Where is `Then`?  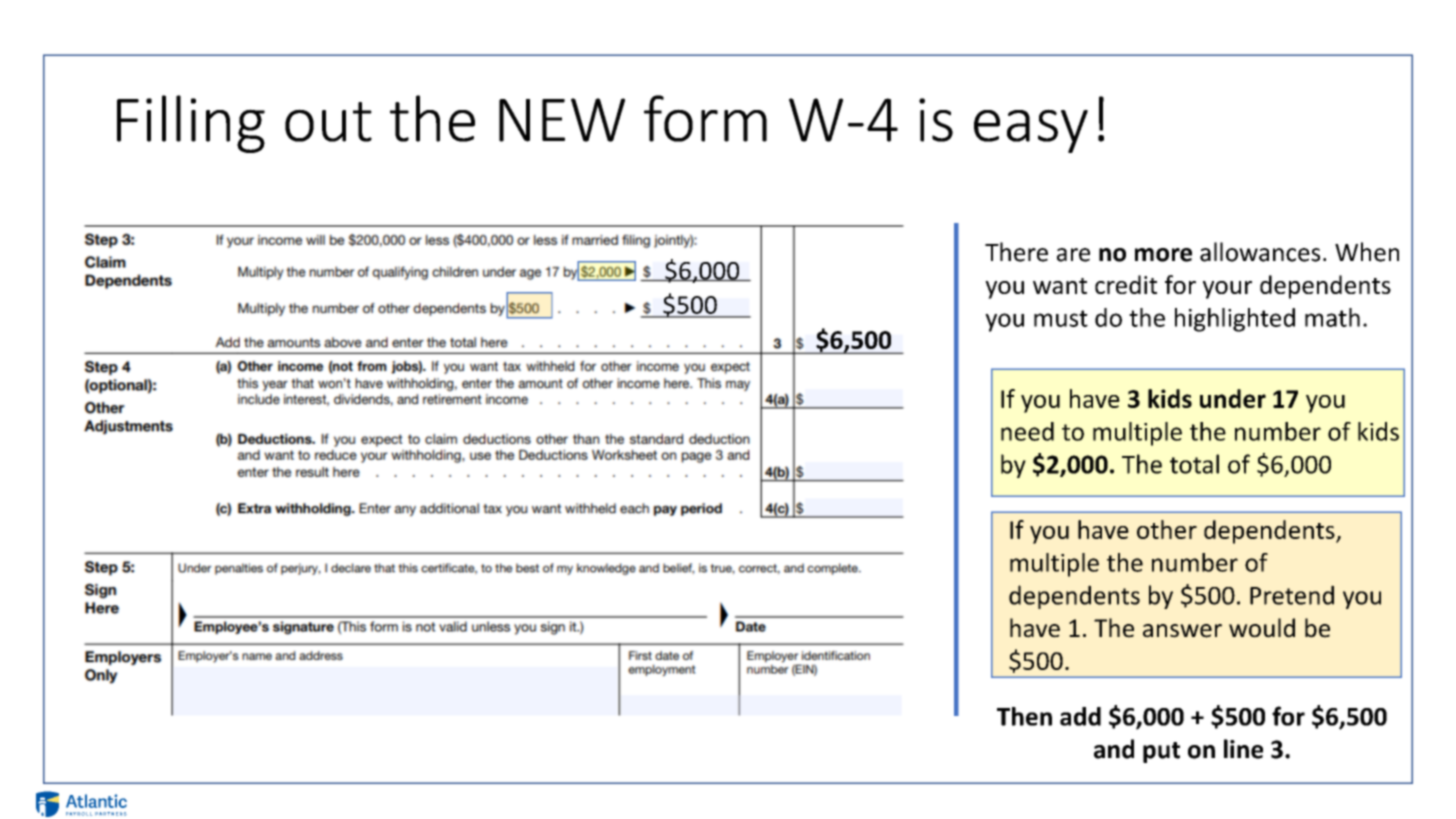
Then is located at coordinates (1024, 716).
